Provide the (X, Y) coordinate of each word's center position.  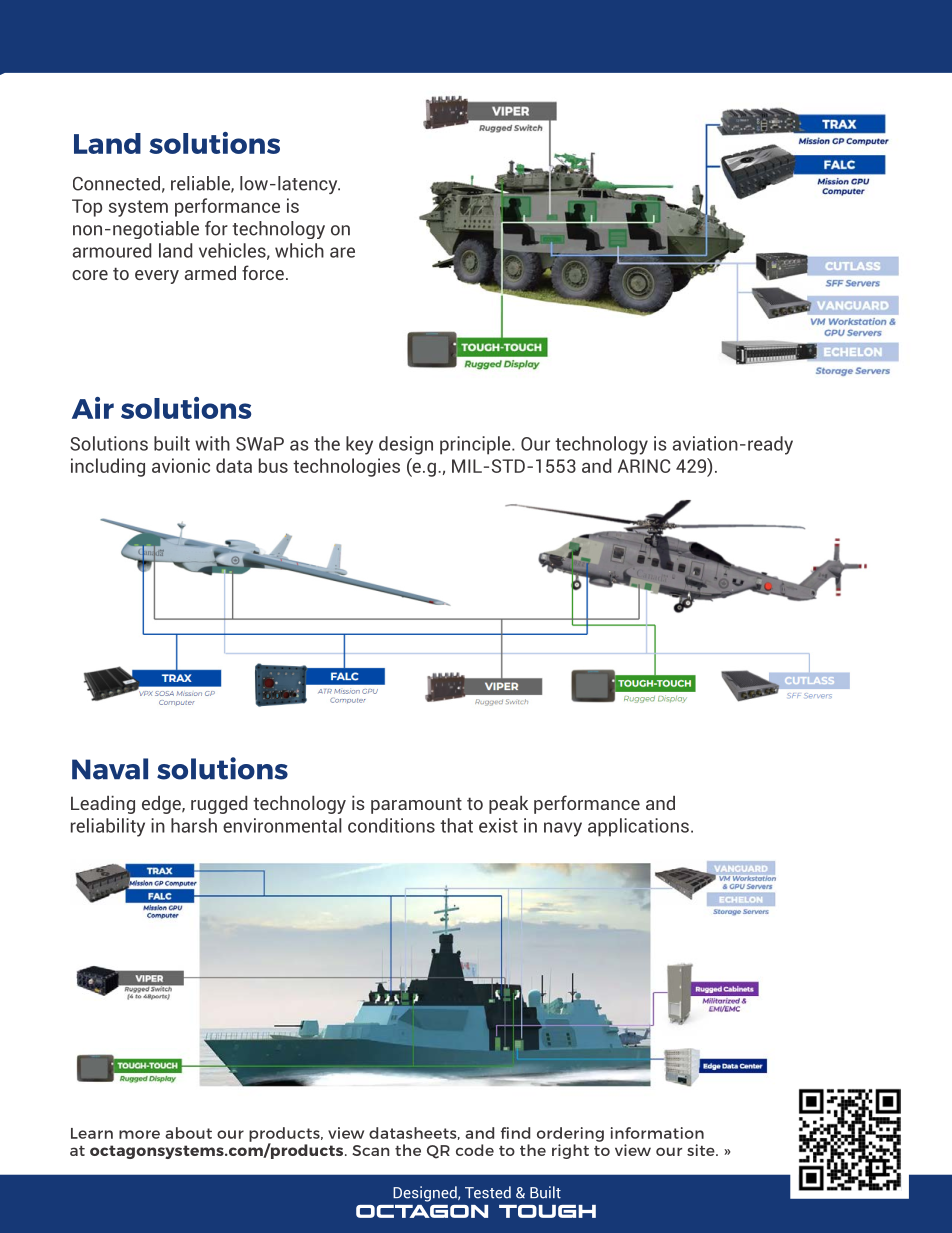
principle (476, 445)
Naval (110, 769)
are (342, 252)
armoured (111, 250)
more (139, 1134)
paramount (416, 805)
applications (638, 827)
